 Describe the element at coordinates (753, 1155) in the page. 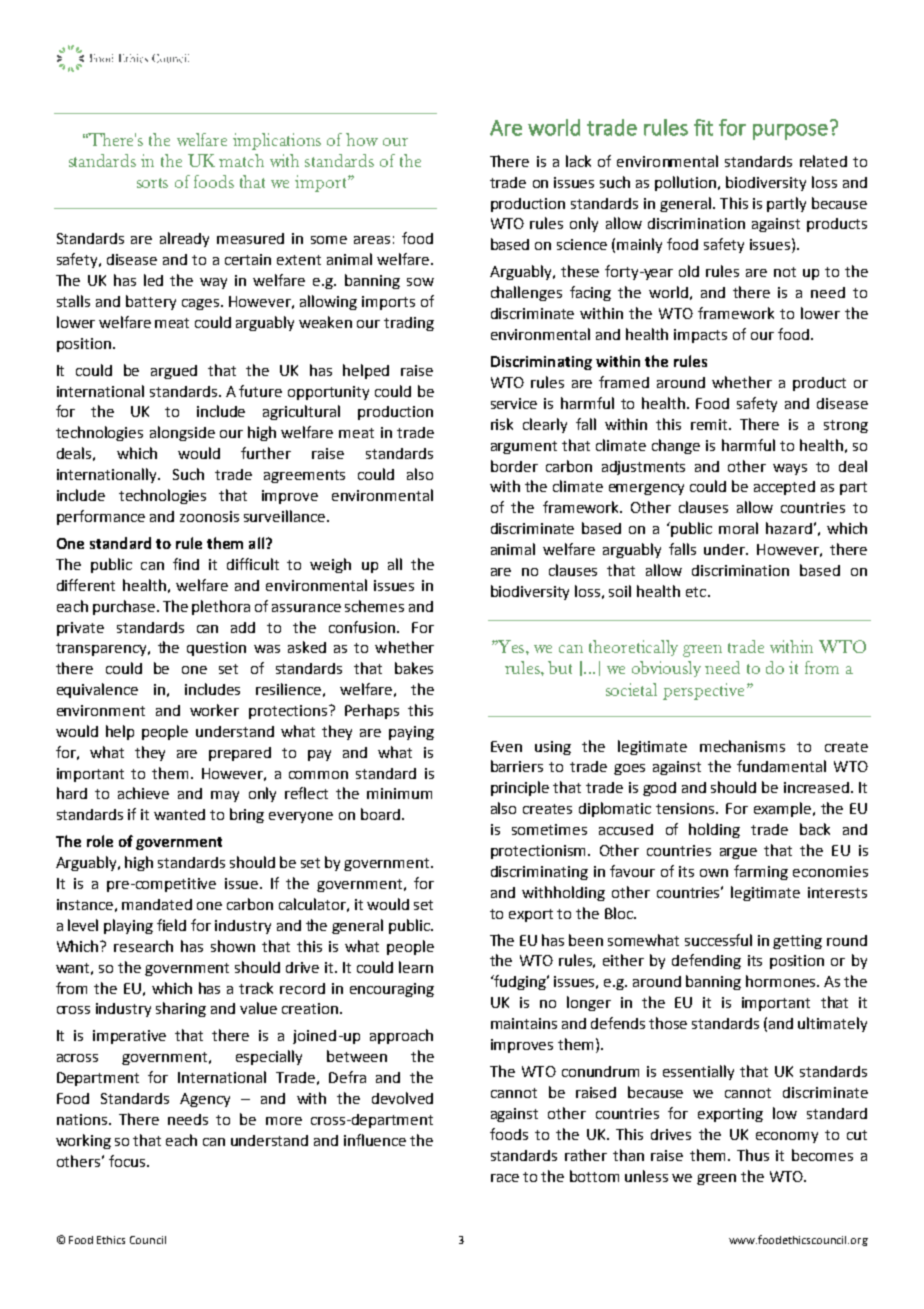

I see `Thus` at that location.
